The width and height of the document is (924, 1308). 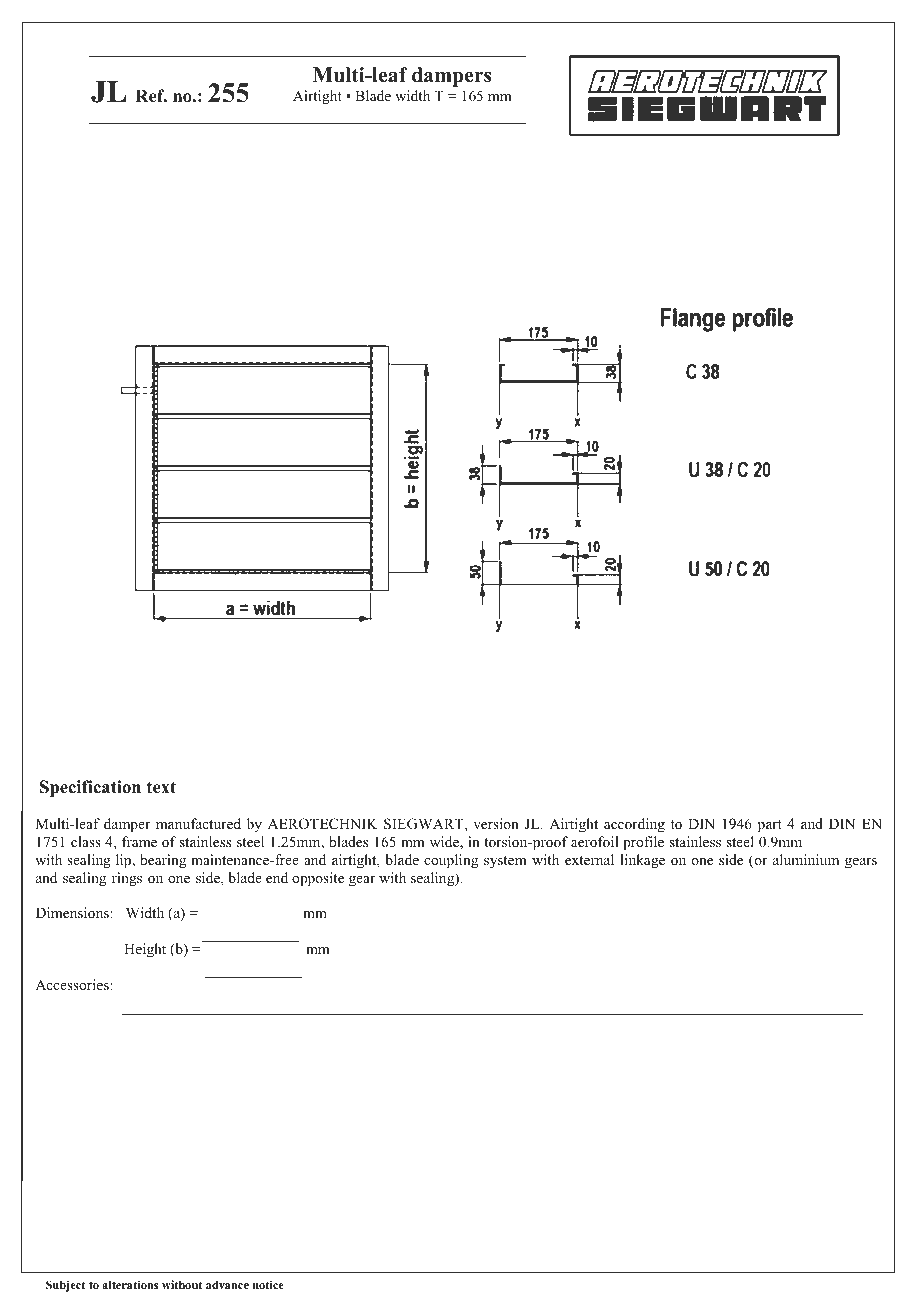 What do you see at coordinates (268, 1284) in the document?
I see `notice` at bounding box center [268, 1284].
